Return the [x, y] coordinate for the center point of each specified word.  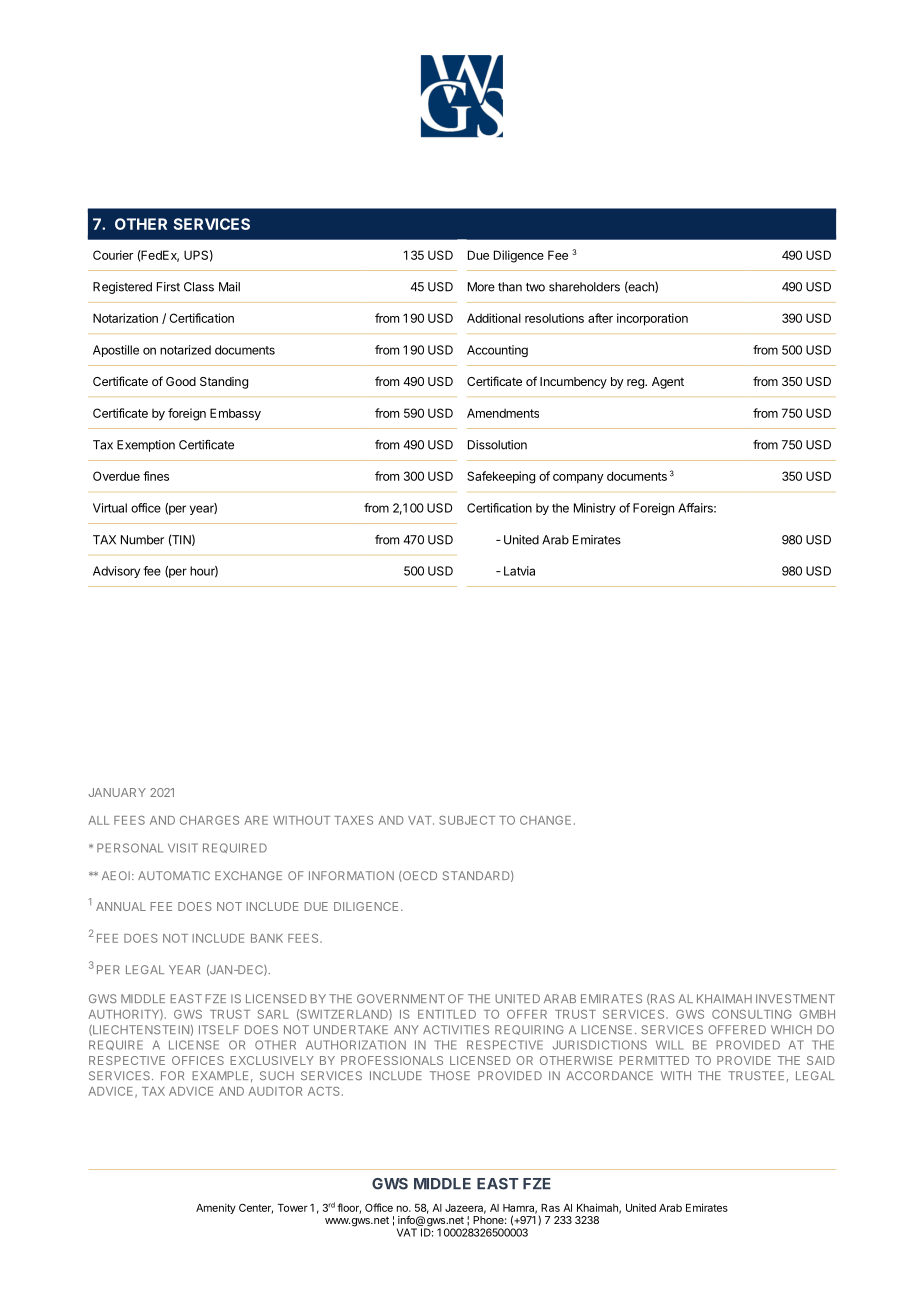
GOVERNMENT [401, 998]
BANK [267, 938]
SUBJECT [467, 820]
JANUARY [117, 792]
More [481, 287]
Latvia [519, 571]
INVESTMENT [795, 998]
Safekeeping [501, 477]
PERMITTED [654, 1060]
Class [199, 287]
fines [156, 476]
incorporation [652, 319]
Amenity [216, 1208]
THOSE [450, 1075]
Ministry [595, 509]
